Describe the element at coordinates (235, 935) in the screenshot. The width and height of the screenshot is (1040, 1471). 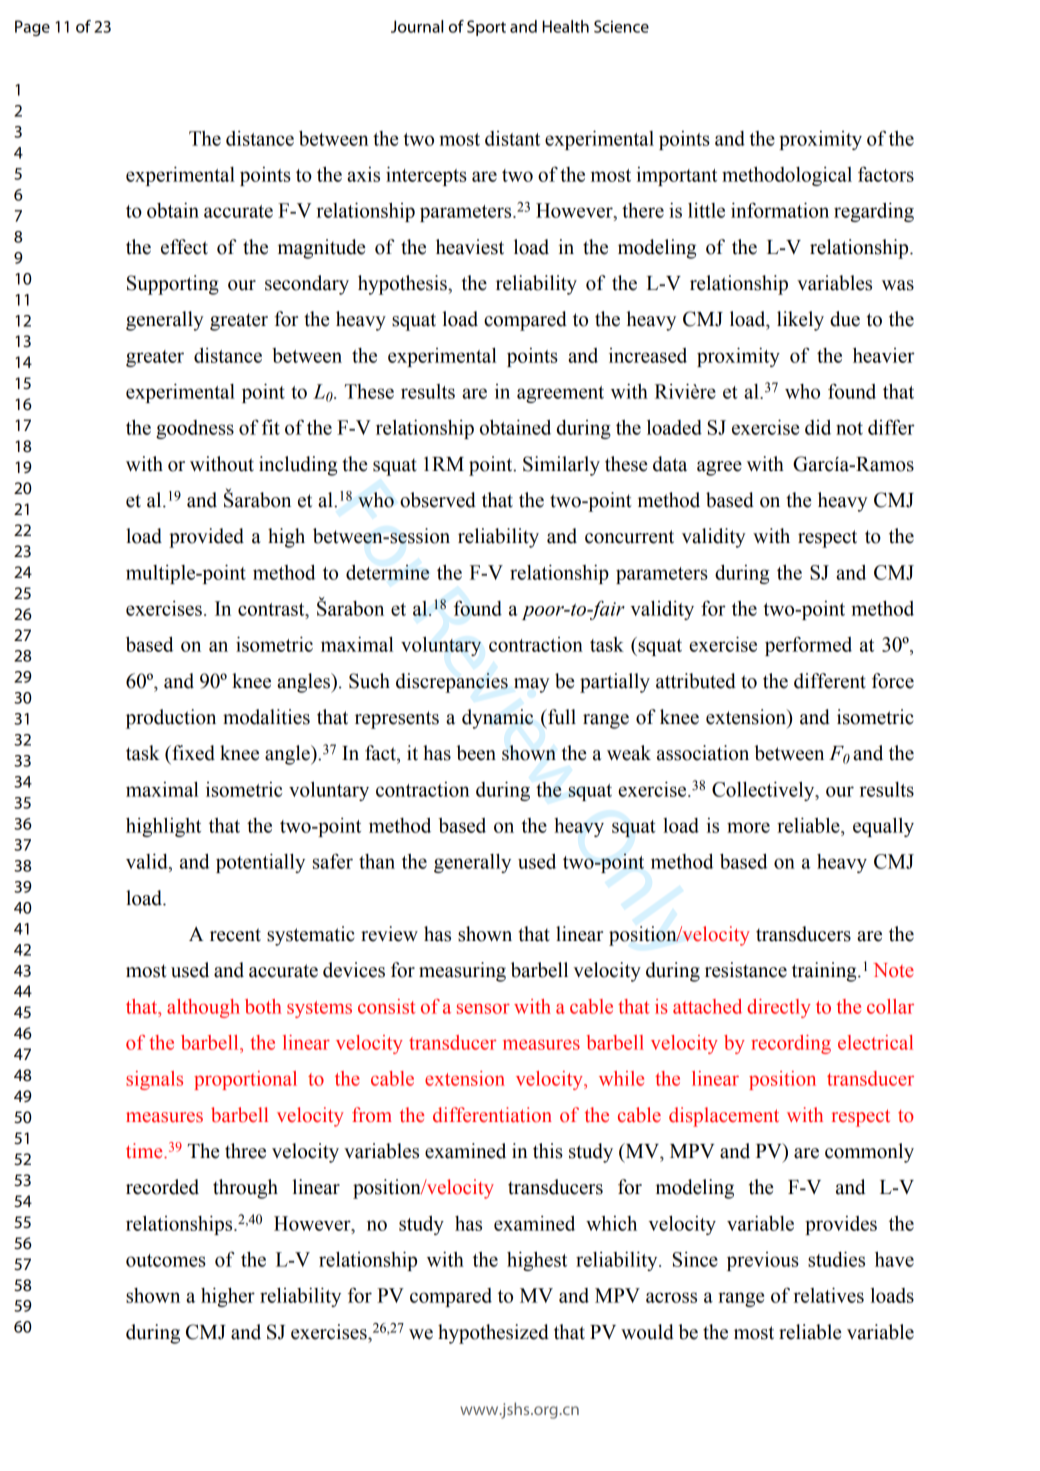
I see `recent` at that location.
